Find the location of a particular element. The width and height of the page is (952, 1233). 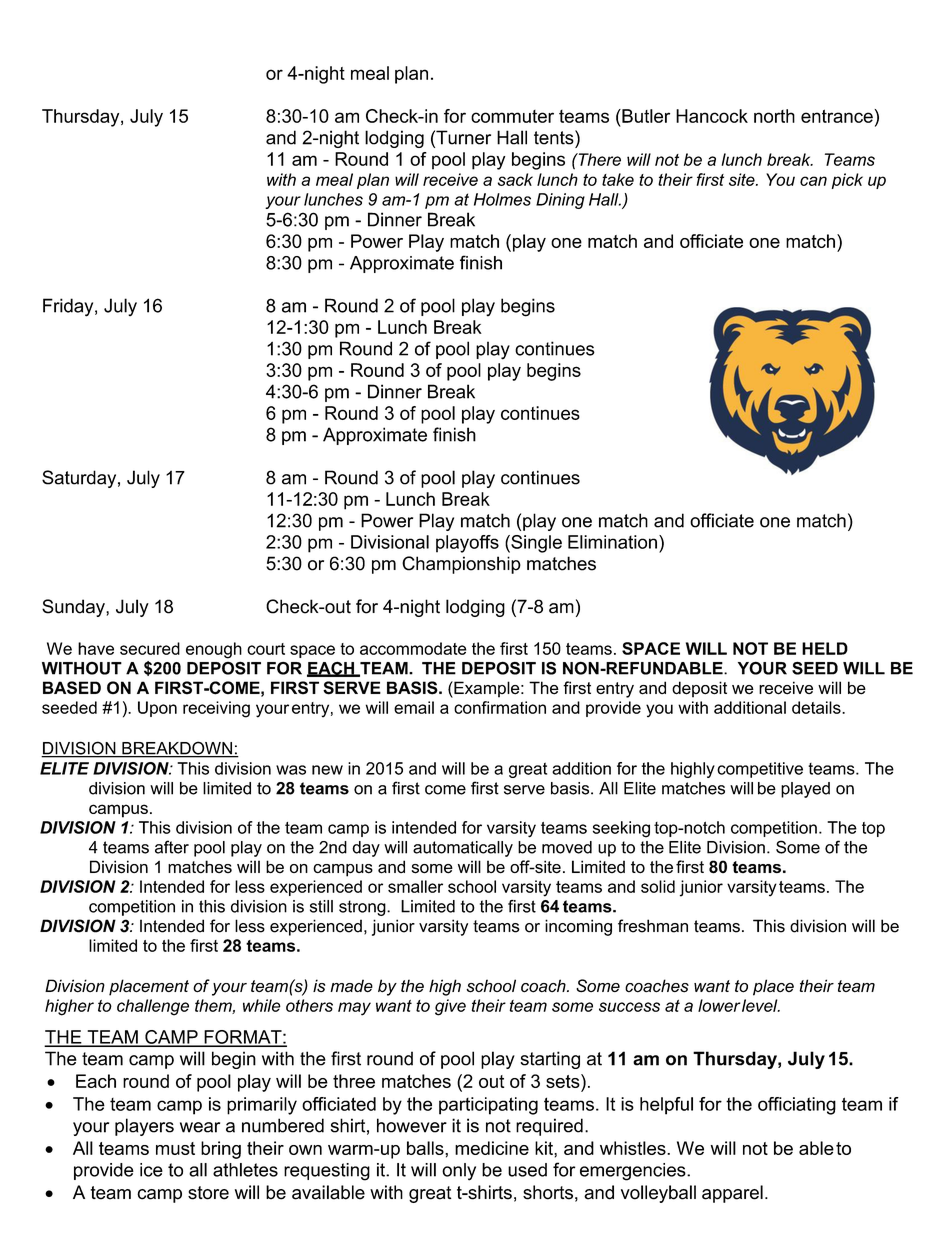

Sunday is located at coordinates (74, 608).
